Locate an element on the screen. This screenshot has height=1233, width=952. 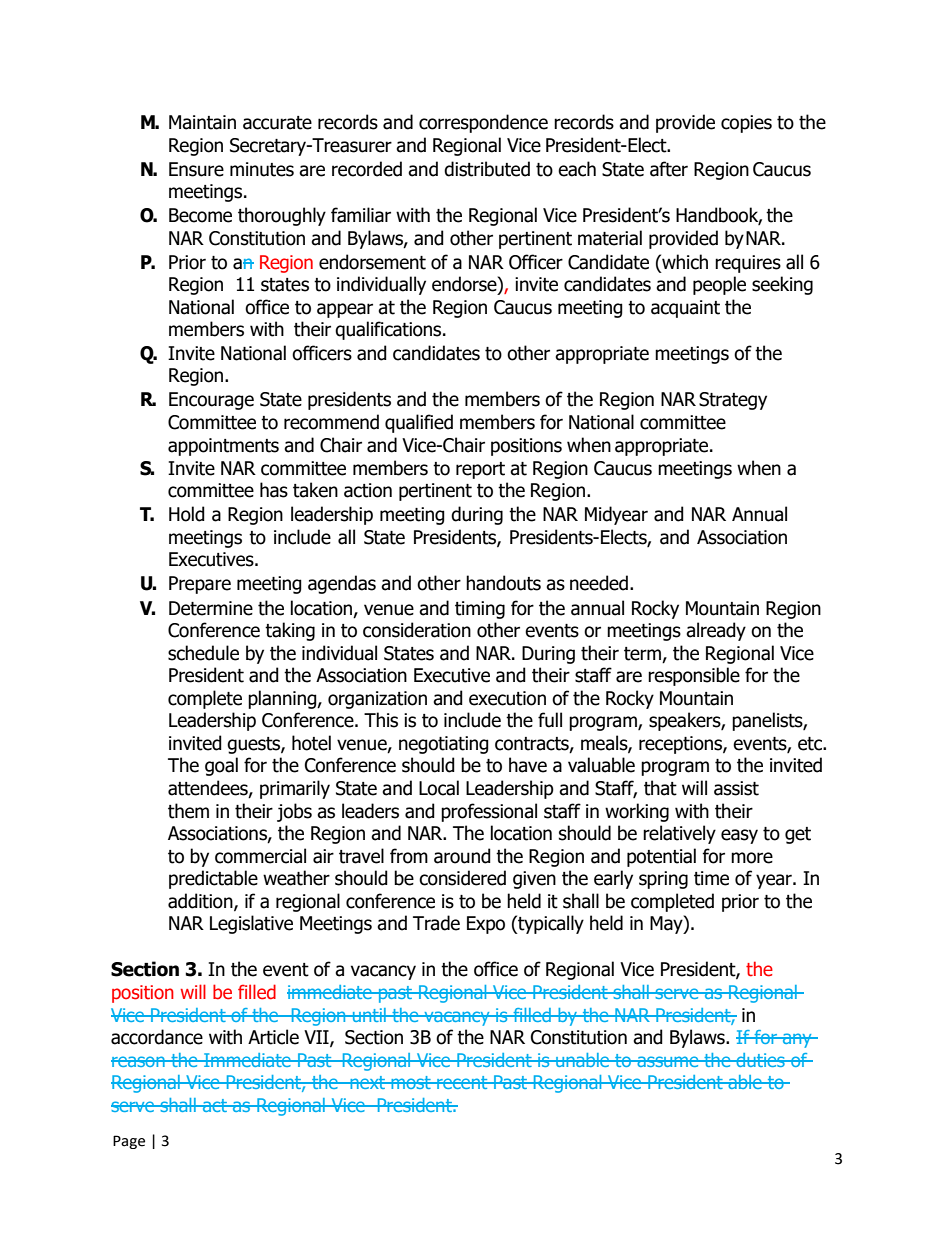
schedule is located at coordinates (203, 653).
